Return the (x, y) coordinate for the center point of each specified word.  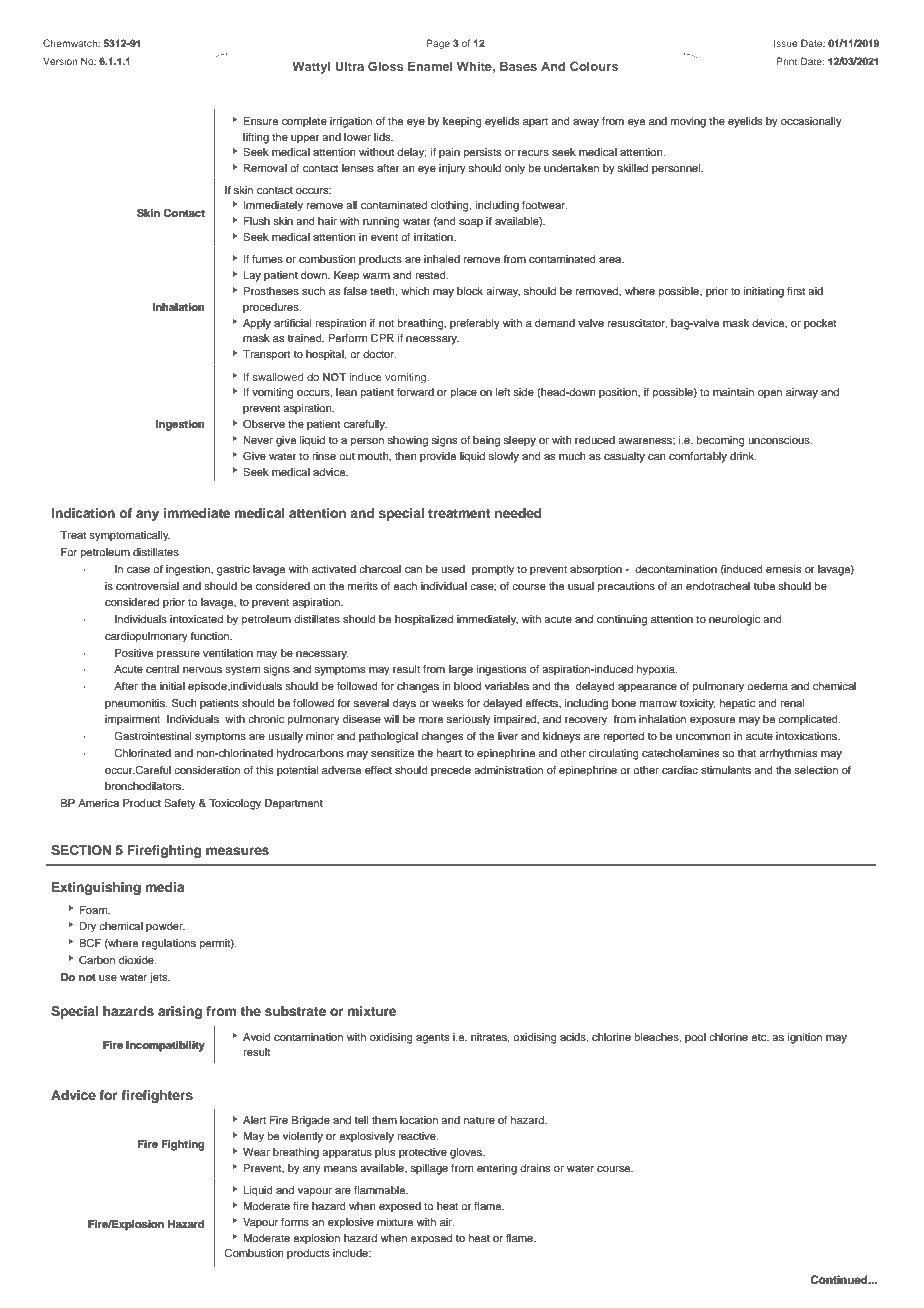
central (162, 669)
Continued (840, 1280)
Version (60, 61)
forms (295, 1222)
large (461, 670)
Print (787, 61)
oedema (767, 686)
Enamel (430, 66)
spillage (429, 1169)
